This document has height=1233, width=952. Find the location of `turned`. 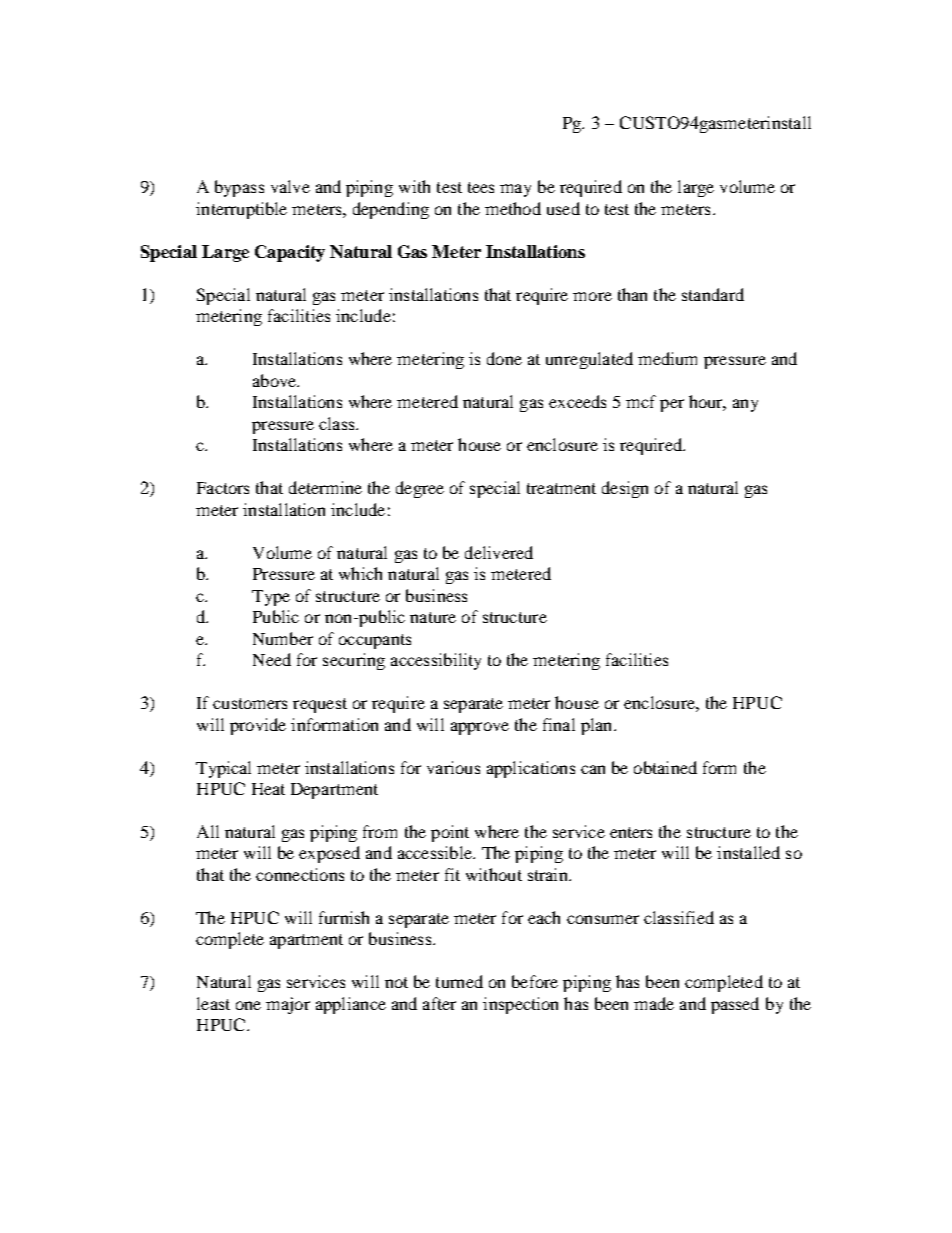

turned is located at coordinates (459, 981).
